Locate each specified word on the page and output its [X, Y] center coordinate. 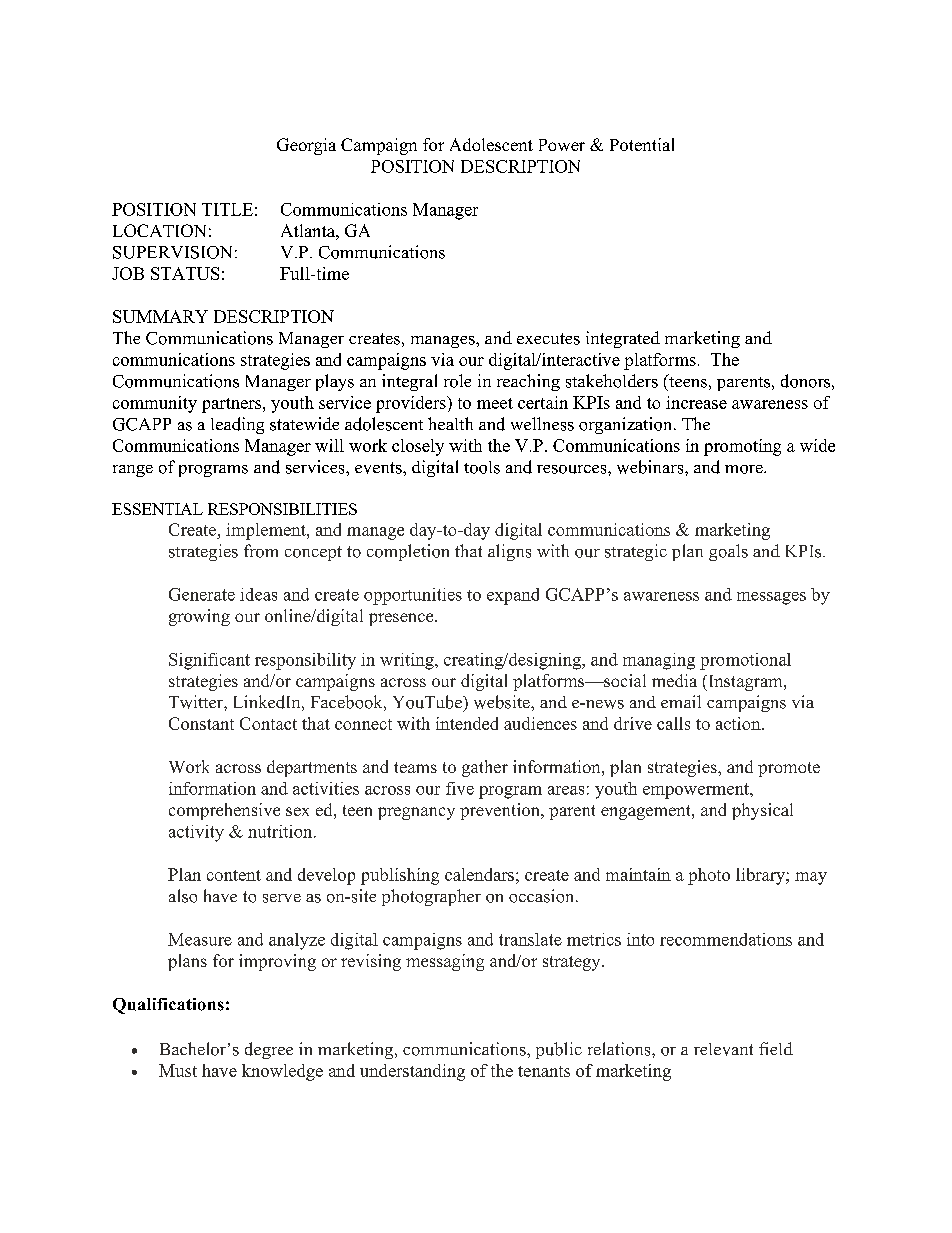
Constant [201, 723]
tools [482, 467]
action [739, 723]
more [745, 469]
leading [237, 425]
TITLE [227, 209]
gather [485, 768]
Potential [642, 144]
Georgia [306, 146]
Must [178, 1070]
